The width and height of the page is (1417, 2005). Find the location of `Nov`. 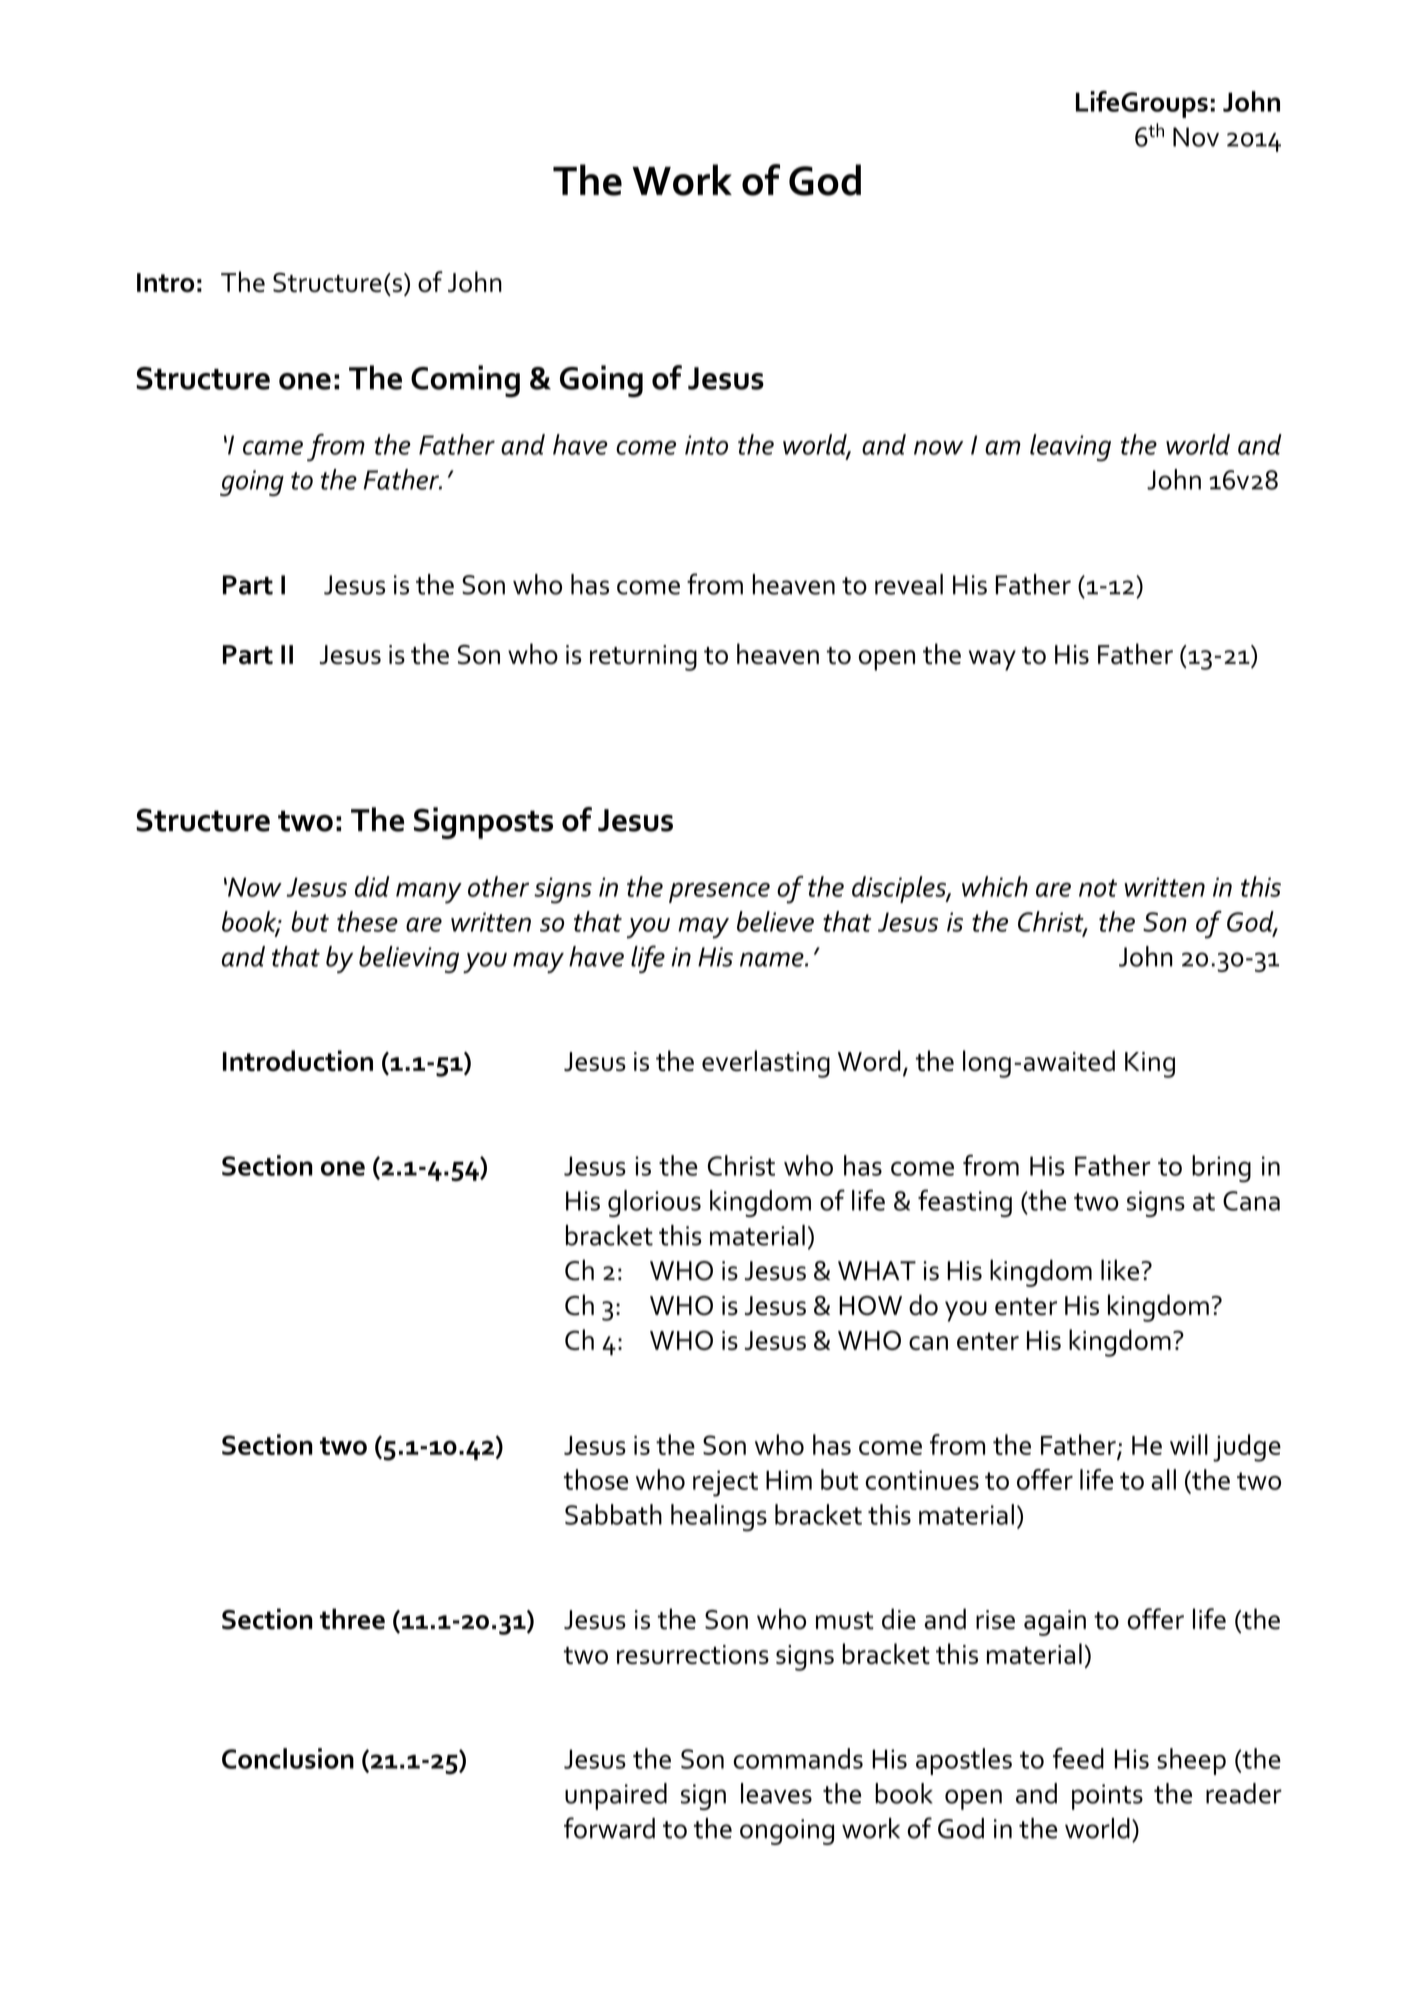

Nov is located at coordinates (1196, 137).
